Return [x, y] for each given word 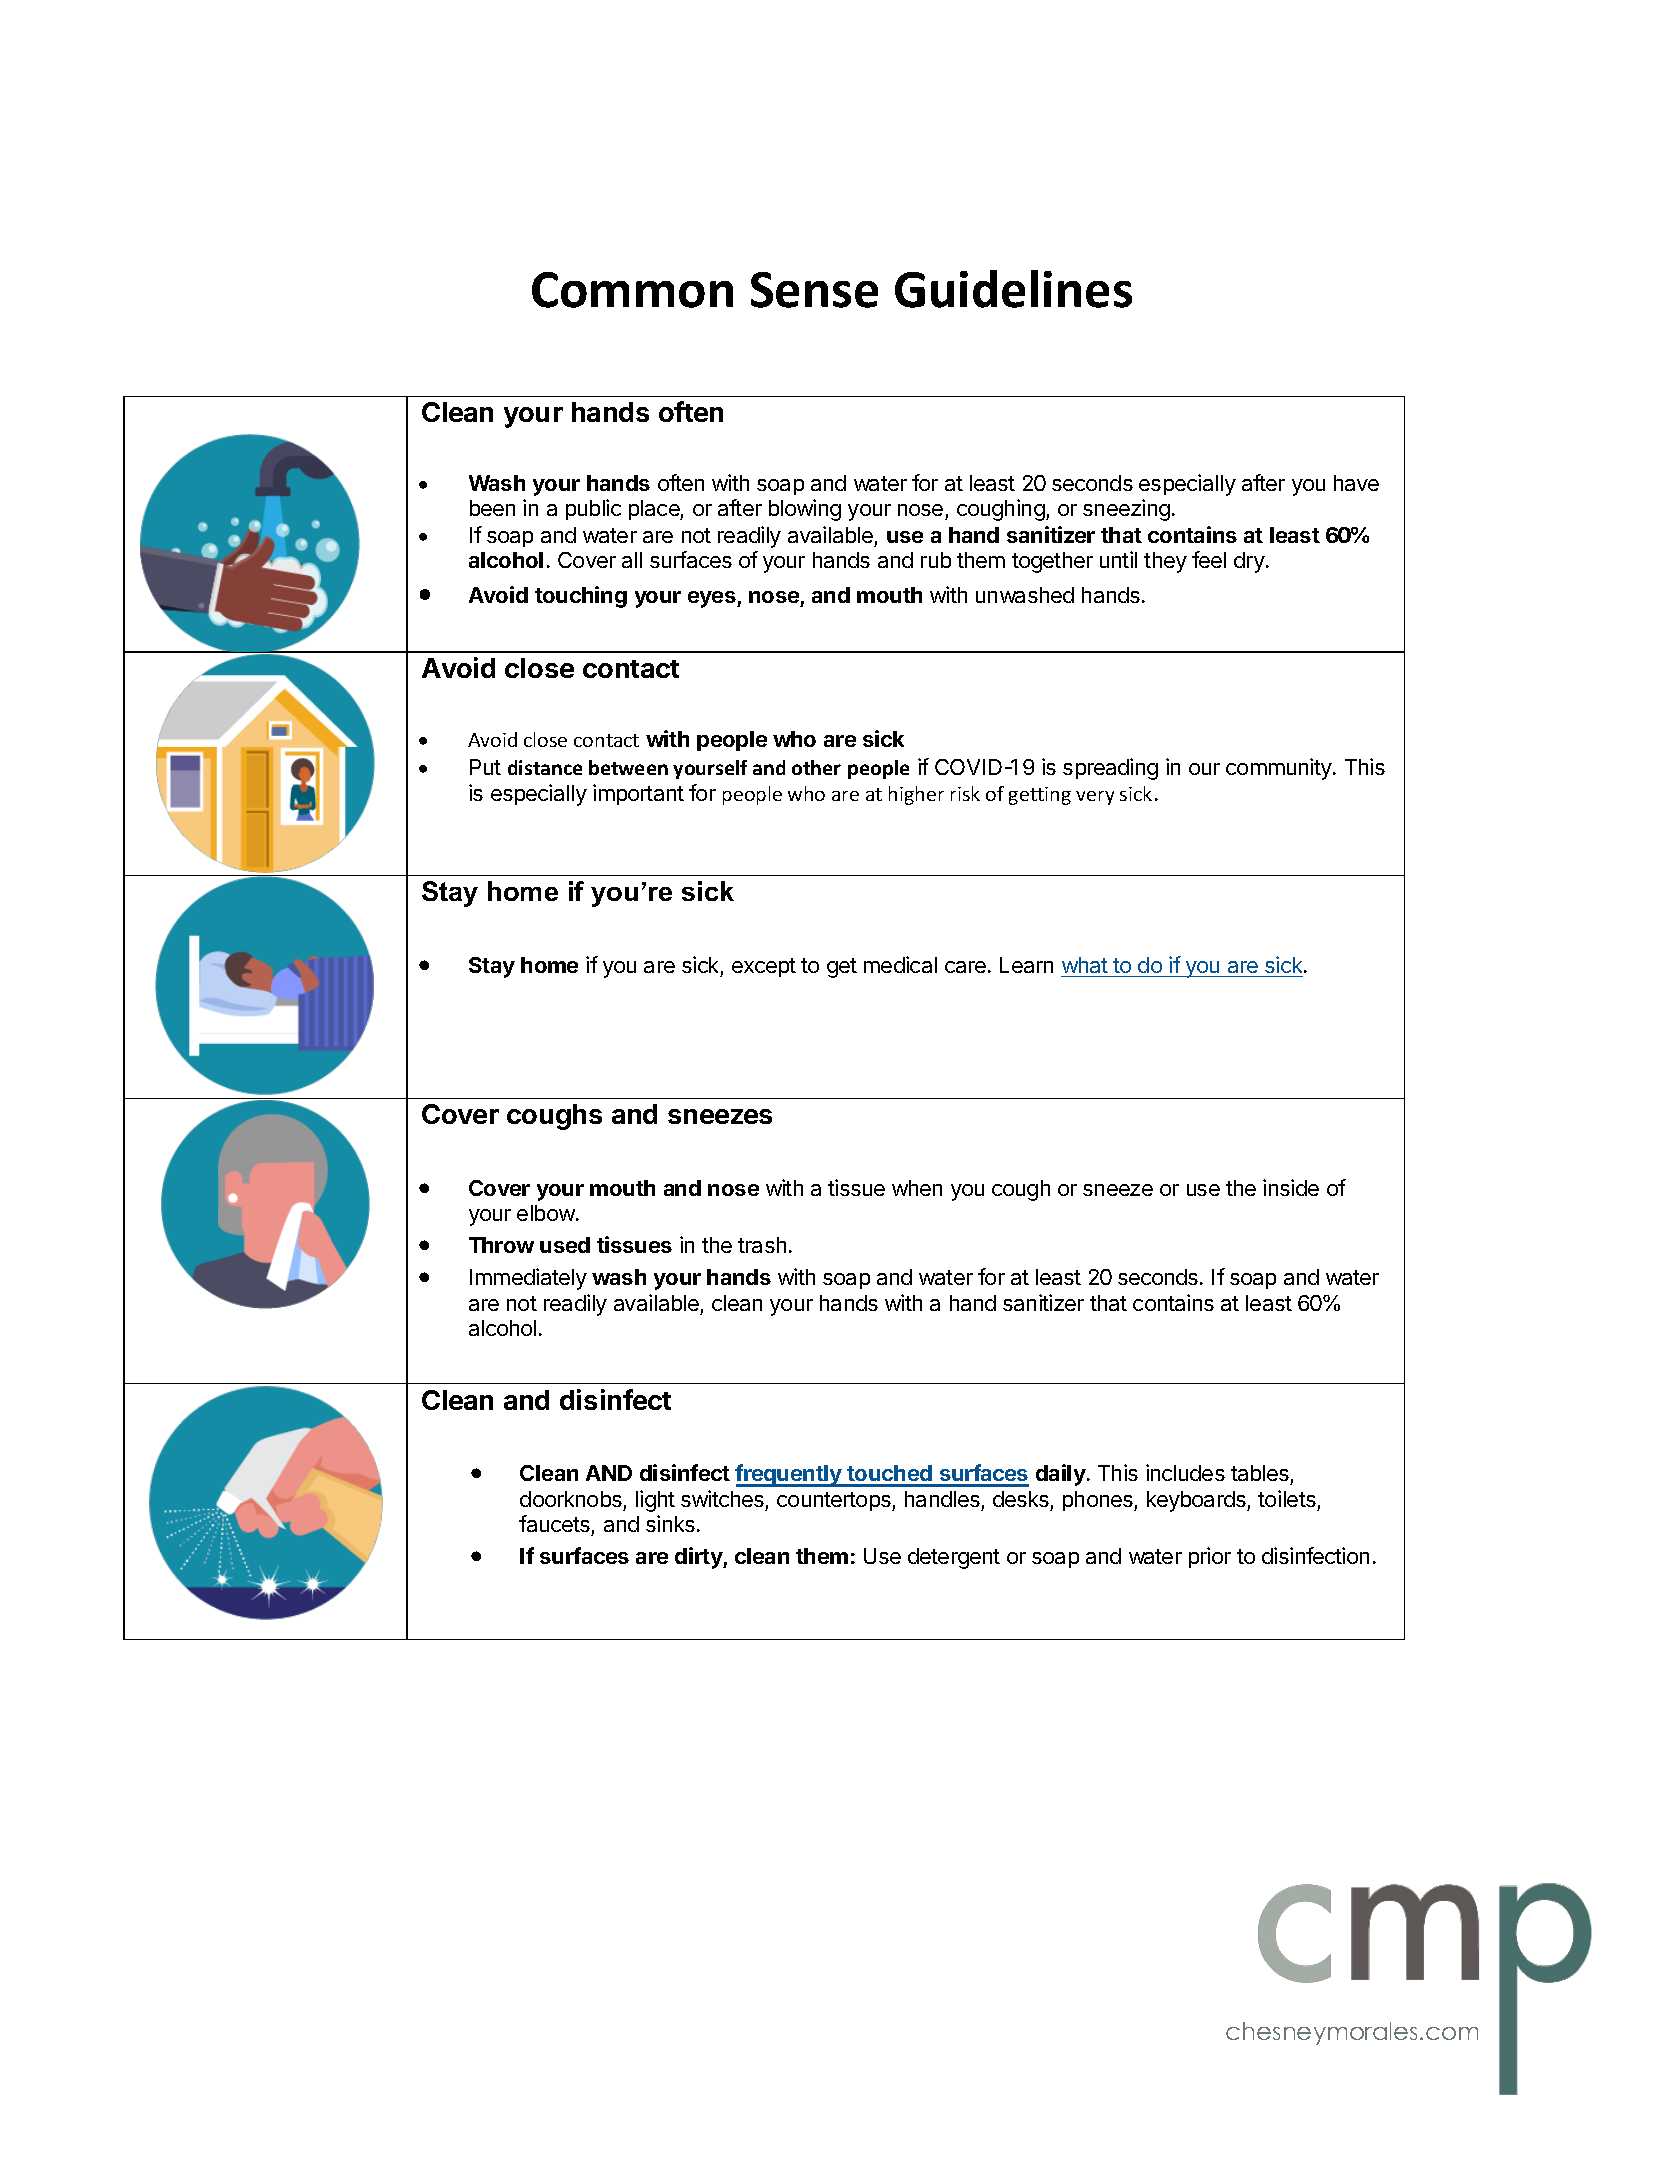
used [565, 1245]
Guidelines [1013, 289]
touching [581, 597]
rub [936, 560]
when [917, 1188]
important [638, 794]
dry [1249, 562]
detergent [954, 1558]
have [1356, 483]
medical [900, 964]
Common [632, 290]
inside [1291, 1187]
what [1085, 965]
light [655, 1501]
